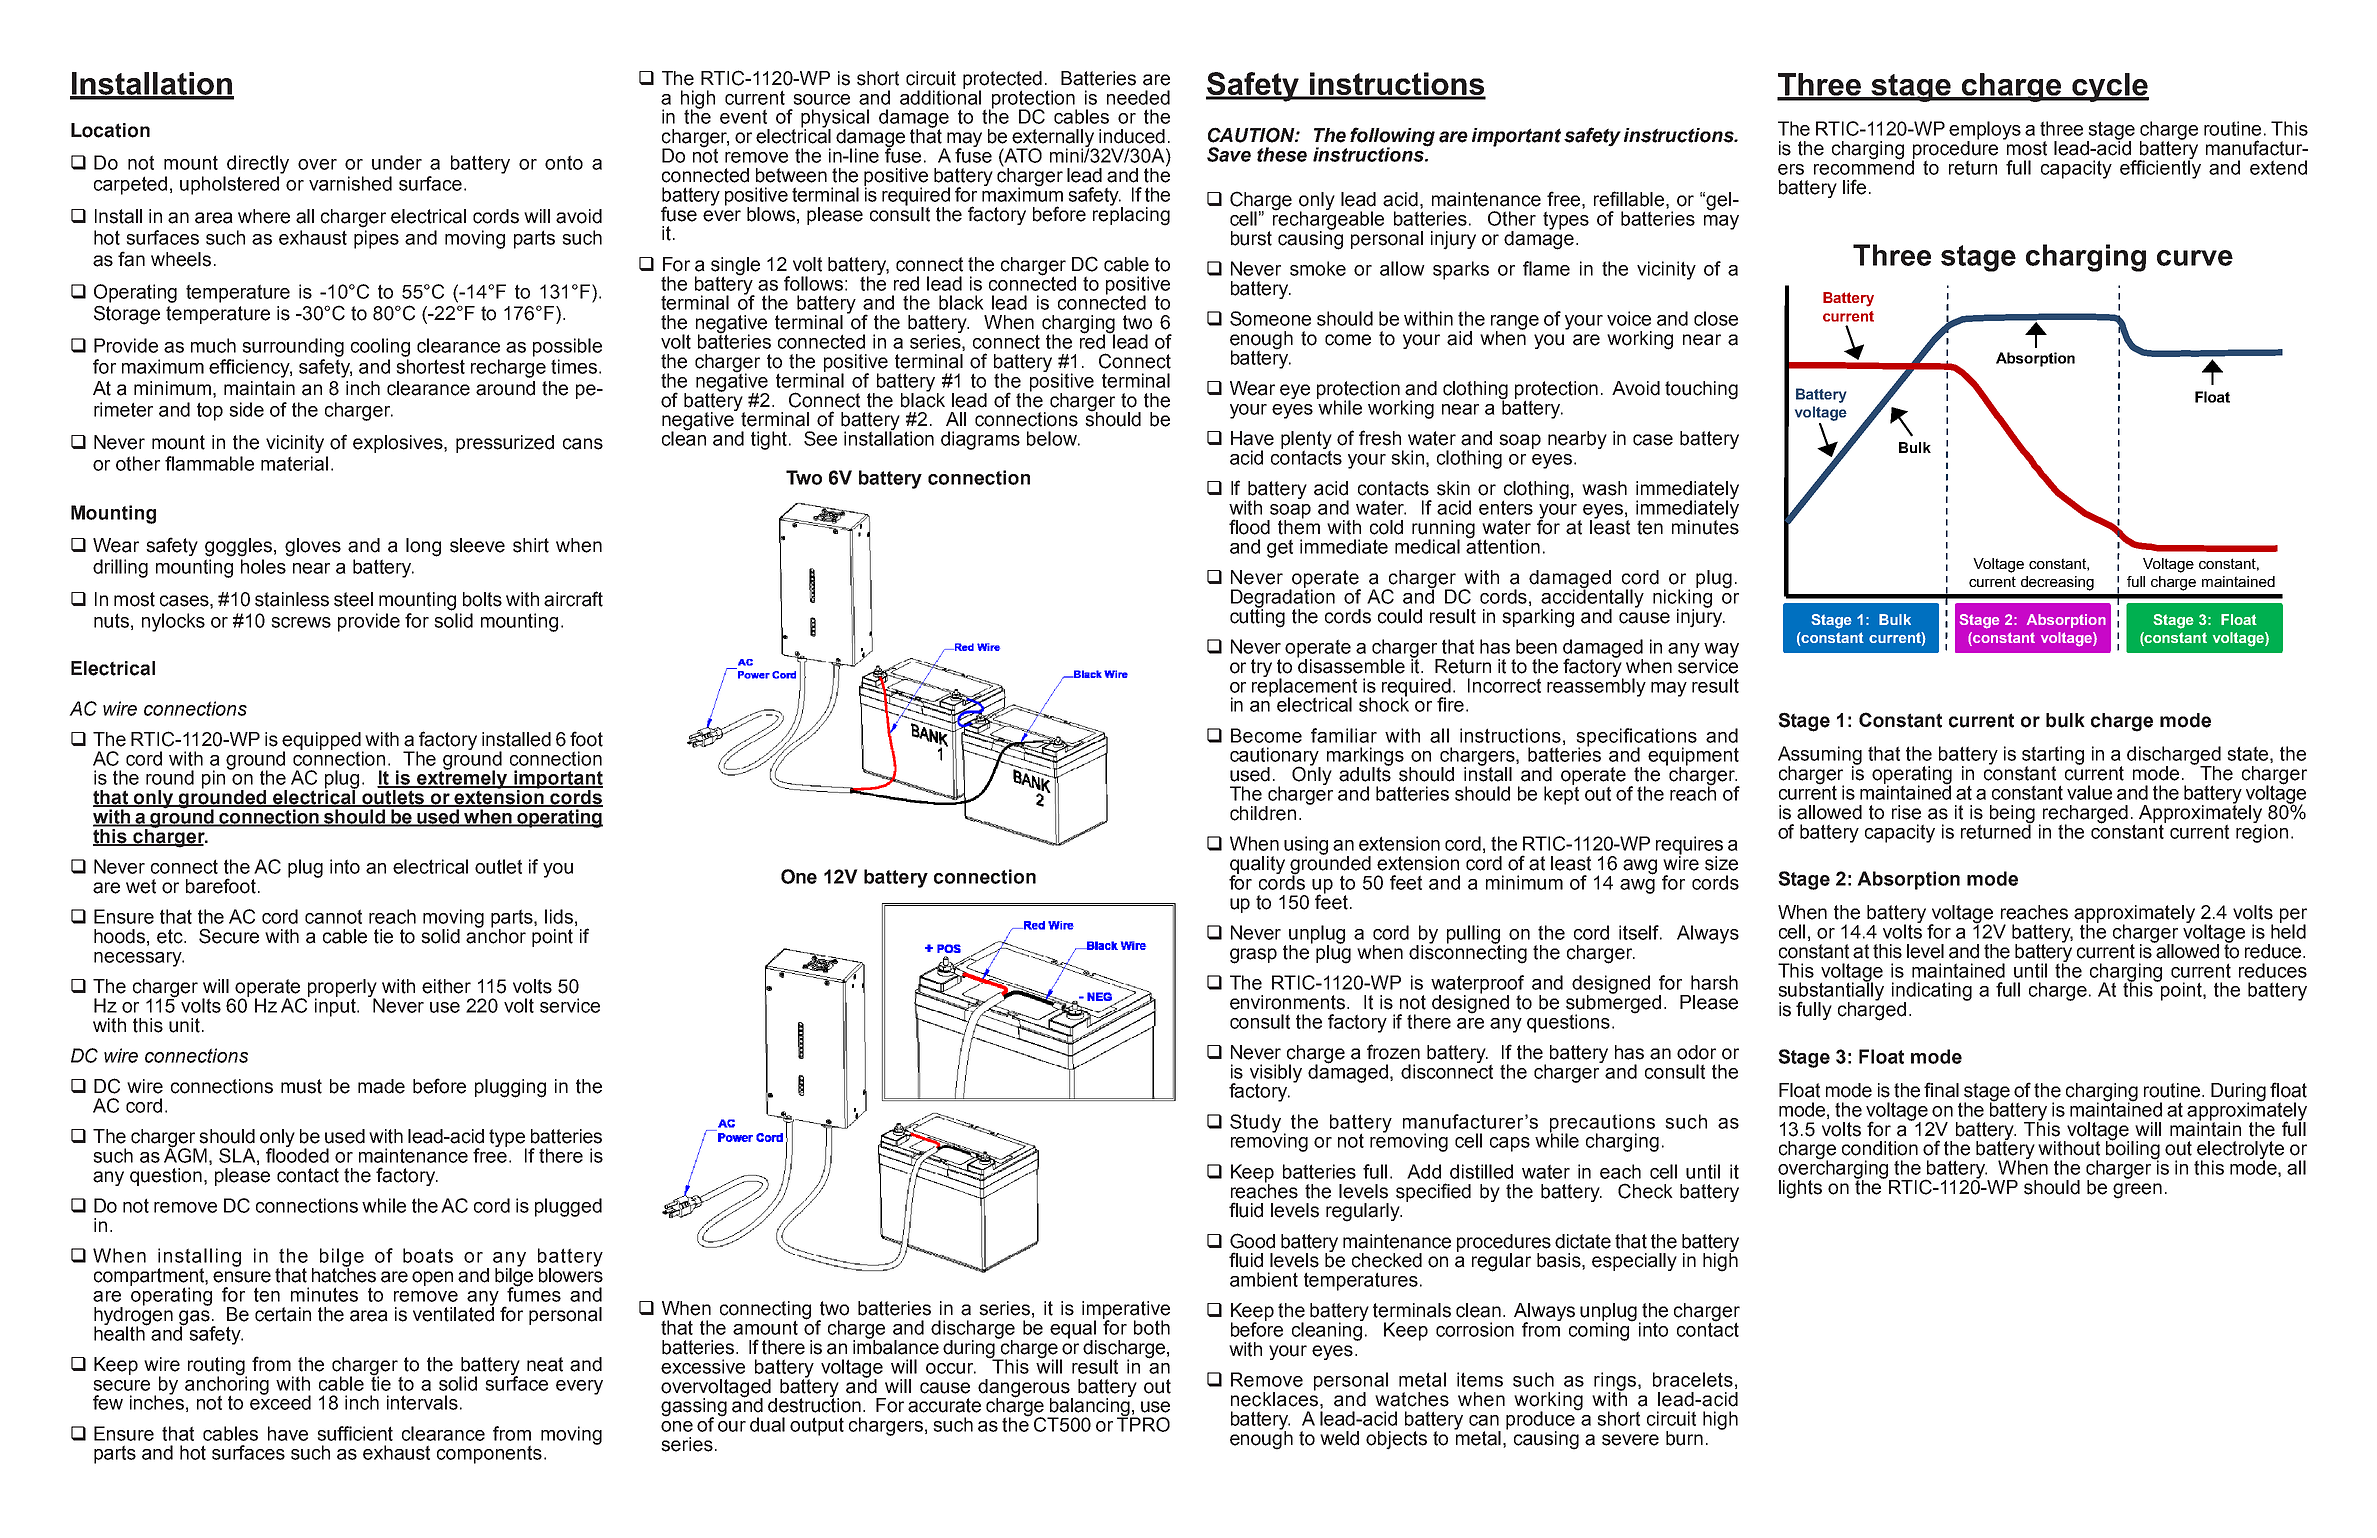 The image size is (2377, 1538). Describe the element at coordinates (342, 989) in the screenshot. I see `properly` at that location.
